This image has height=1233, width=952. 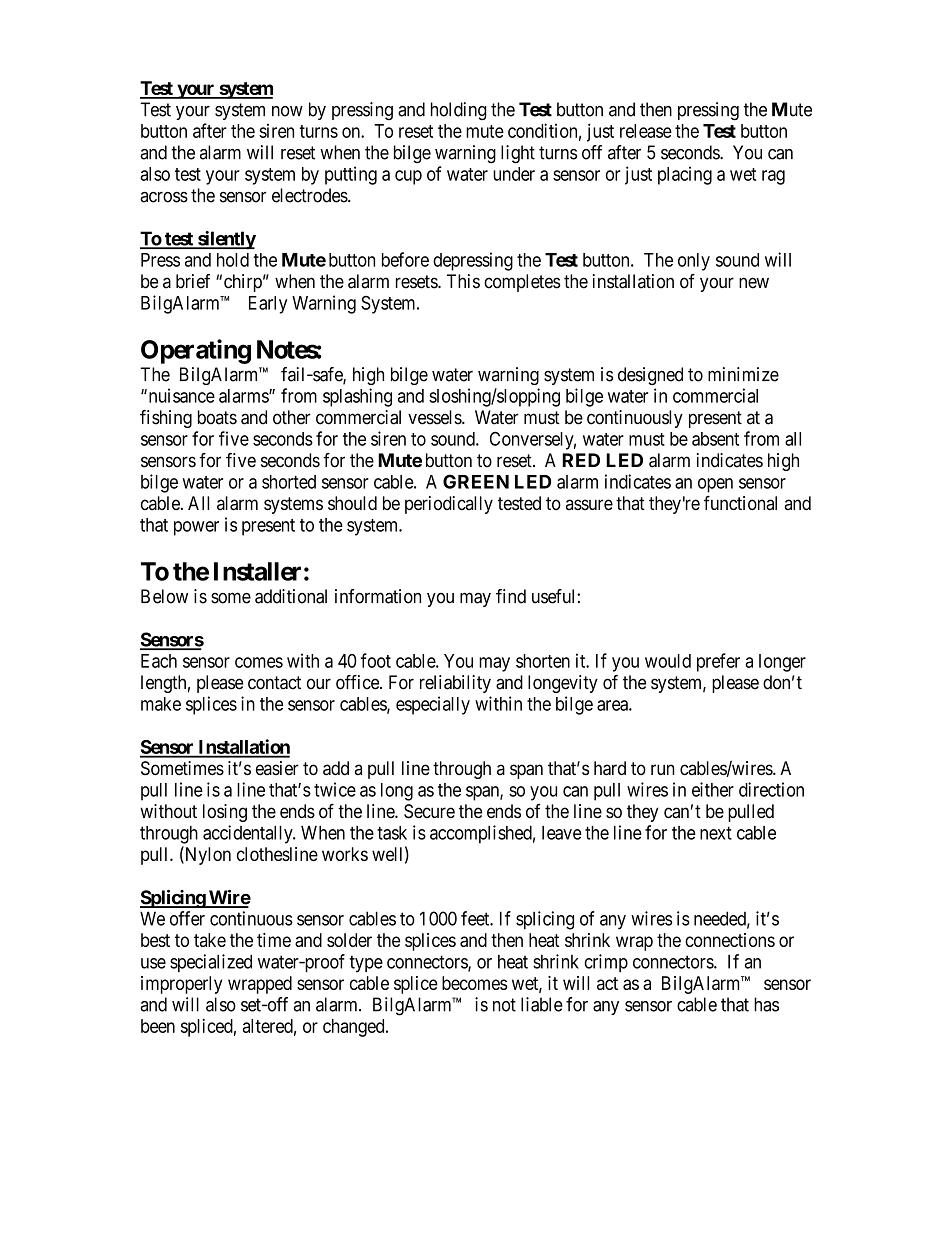 What do you see at coordinates (716, 833) in the image?
I see `next` at bounding box center [716, 833].
